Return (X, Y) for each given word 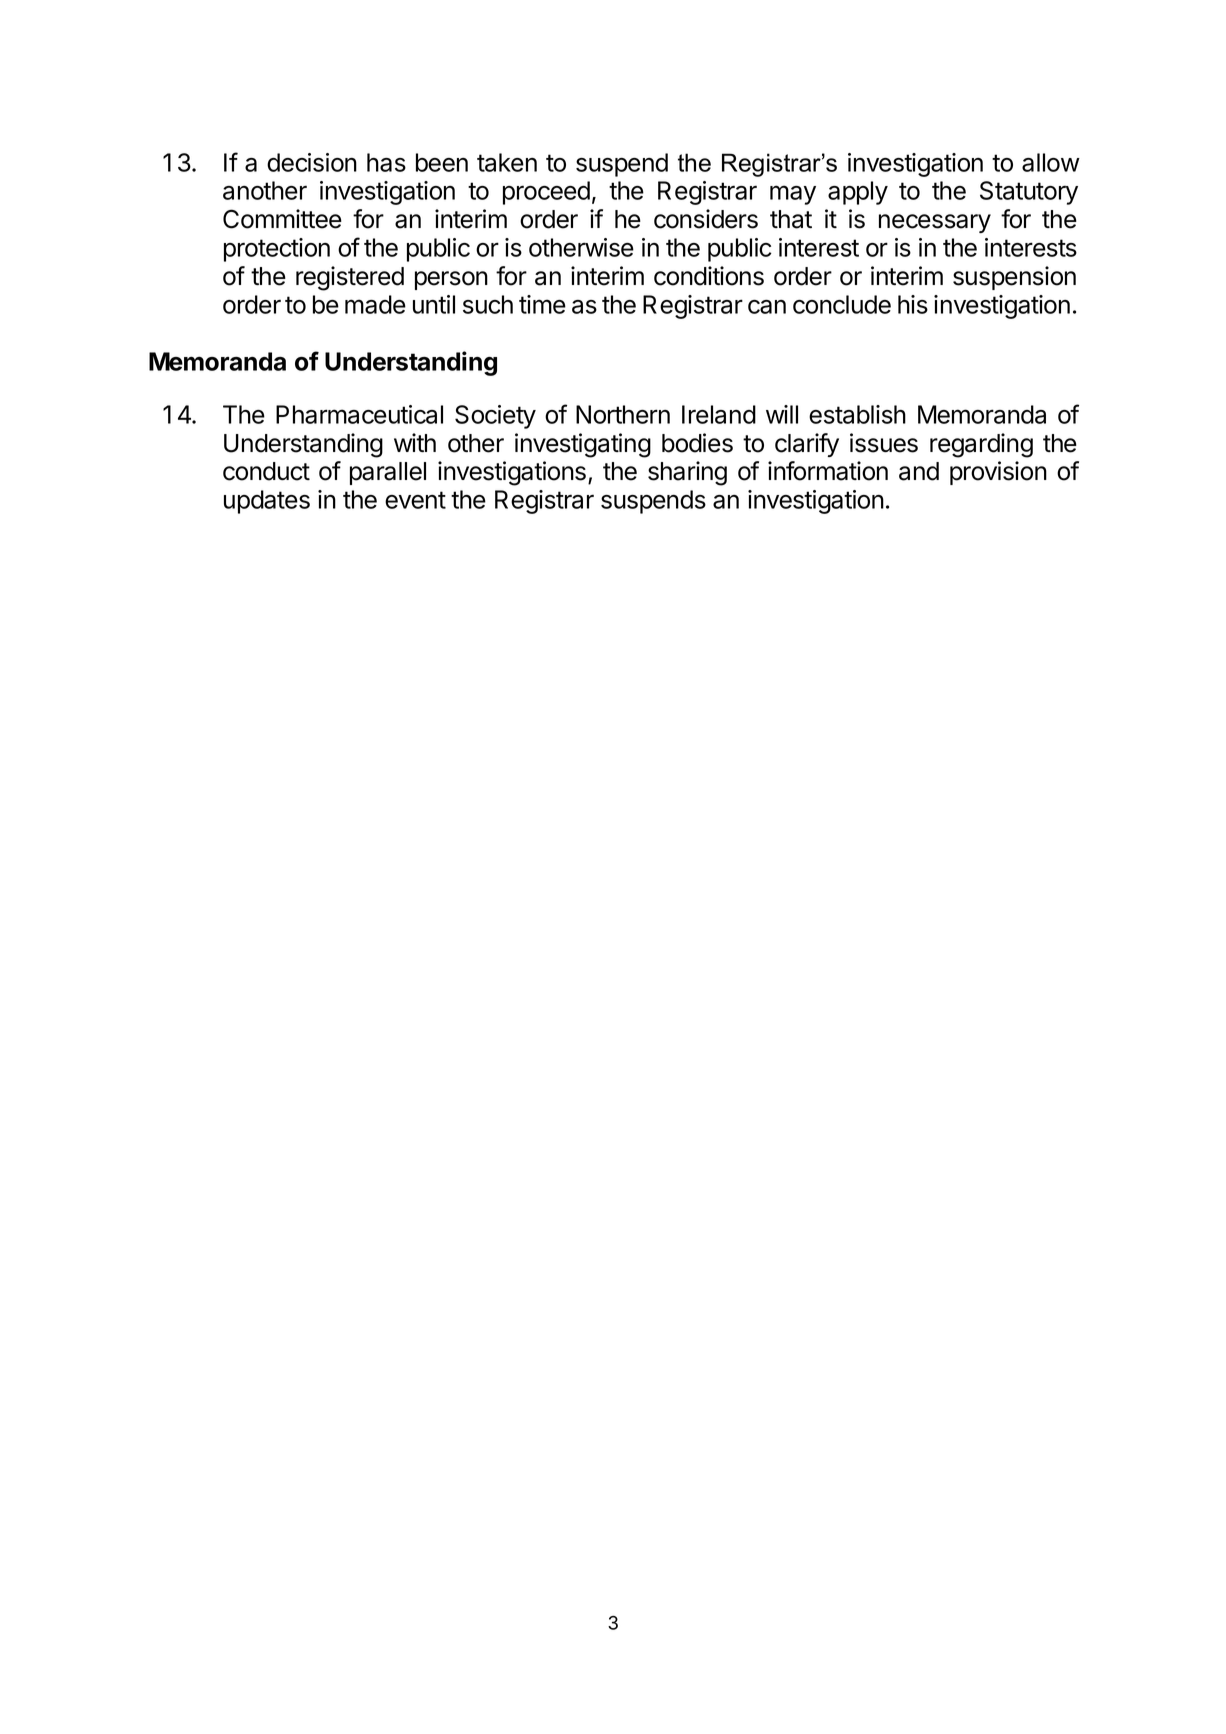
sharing (687, 473)
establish (857, 414)
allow (1051, 162)
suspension (1014, 278)
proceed (546, 193)
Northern (623, 414)
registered (350, 278)
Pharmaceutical (359, 414)
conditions (709, 276)
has (386, 162)
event (415, 500)
